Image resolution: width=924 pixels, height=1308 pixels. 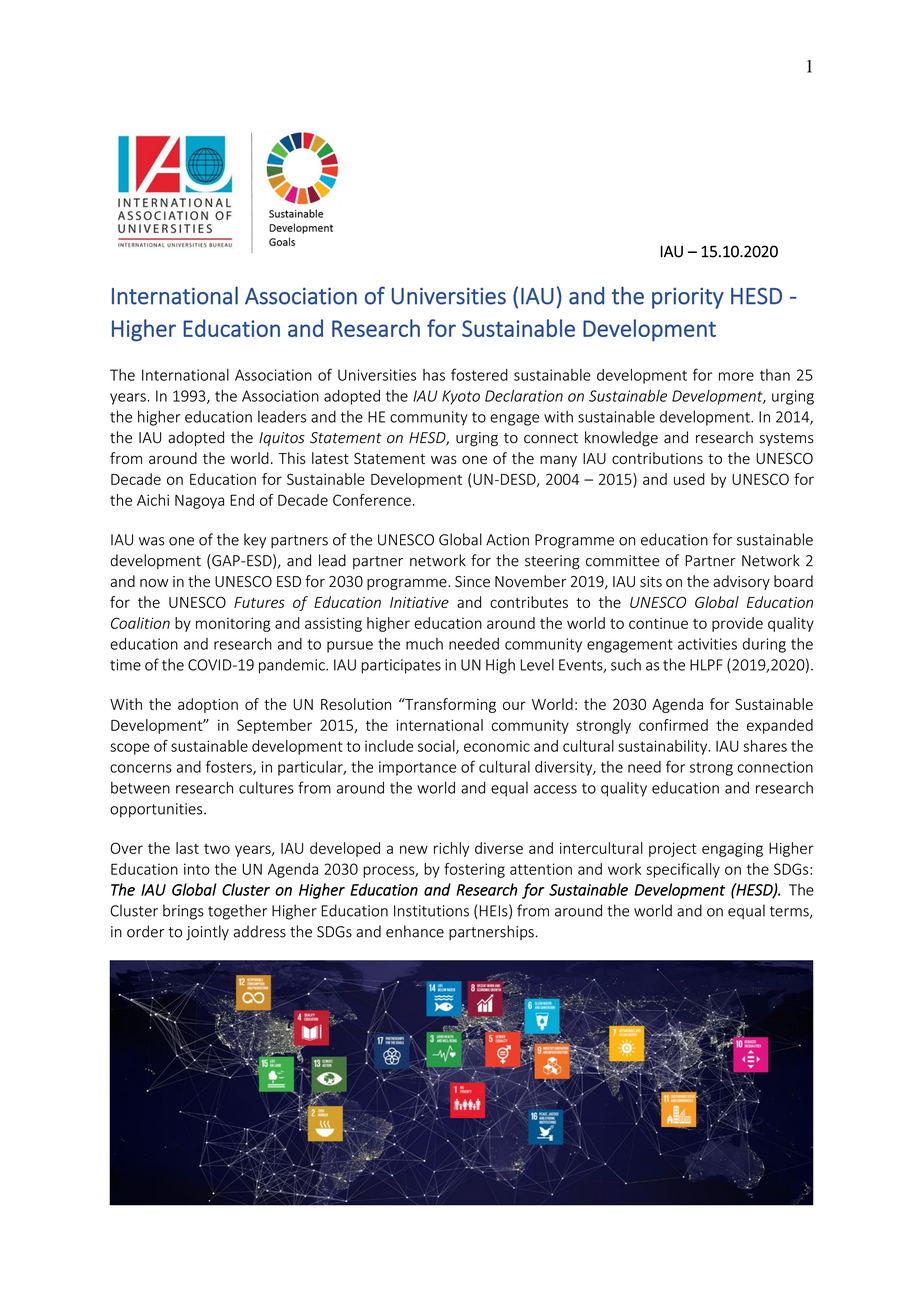 I want to click on fostered, so click(x=479, y=374).
